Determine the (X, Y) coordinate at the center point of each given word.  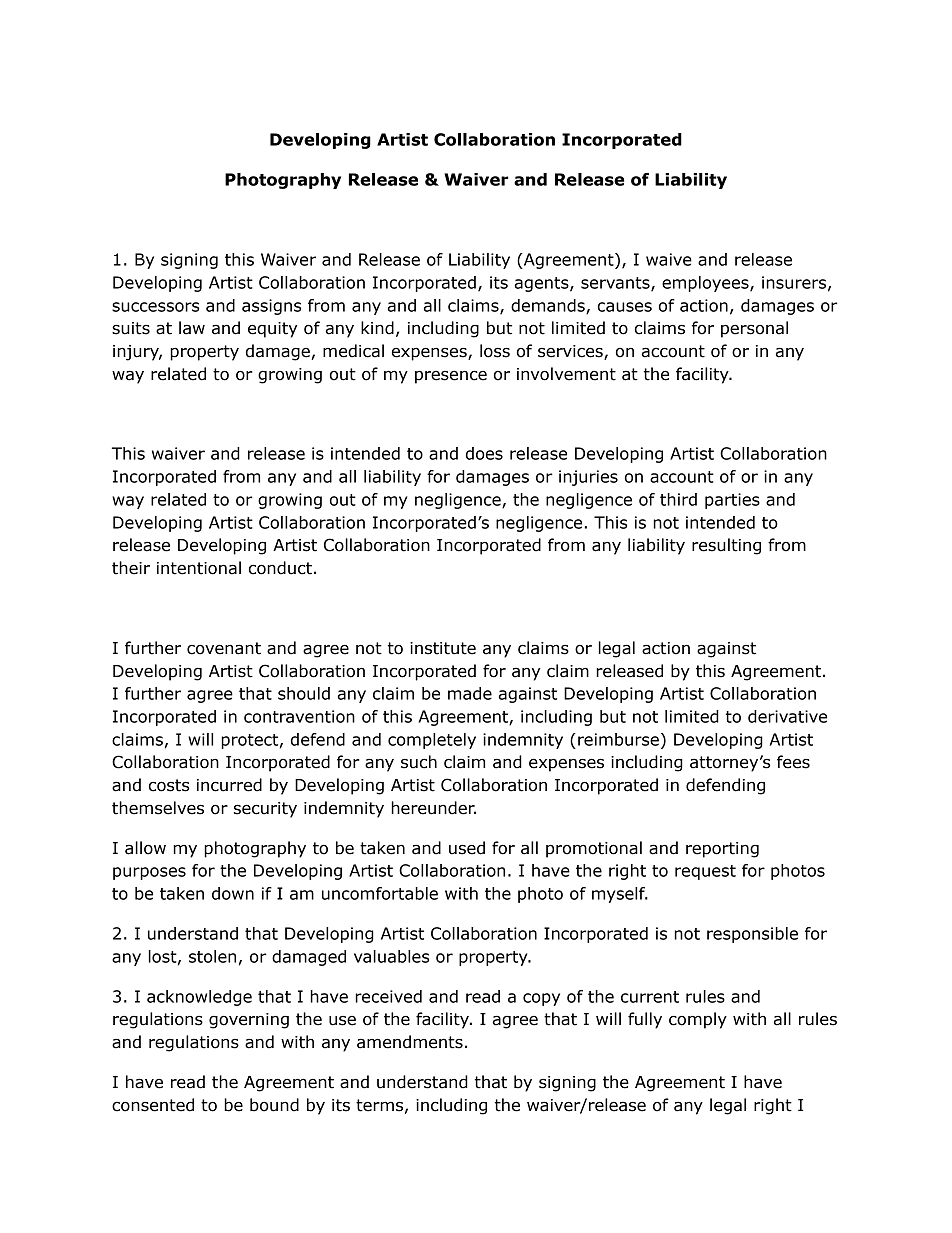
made (470, 693)
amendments (410, 1042)
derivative (787, 716)
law (192, 328)
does (484, 453)
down (233, 893)
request (705, 872)
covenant (224, 648)
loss (495, 351)
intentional (199, 568)
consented (153, 1105)
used (467, 848)
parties (732, 501)
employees (706, 284)
